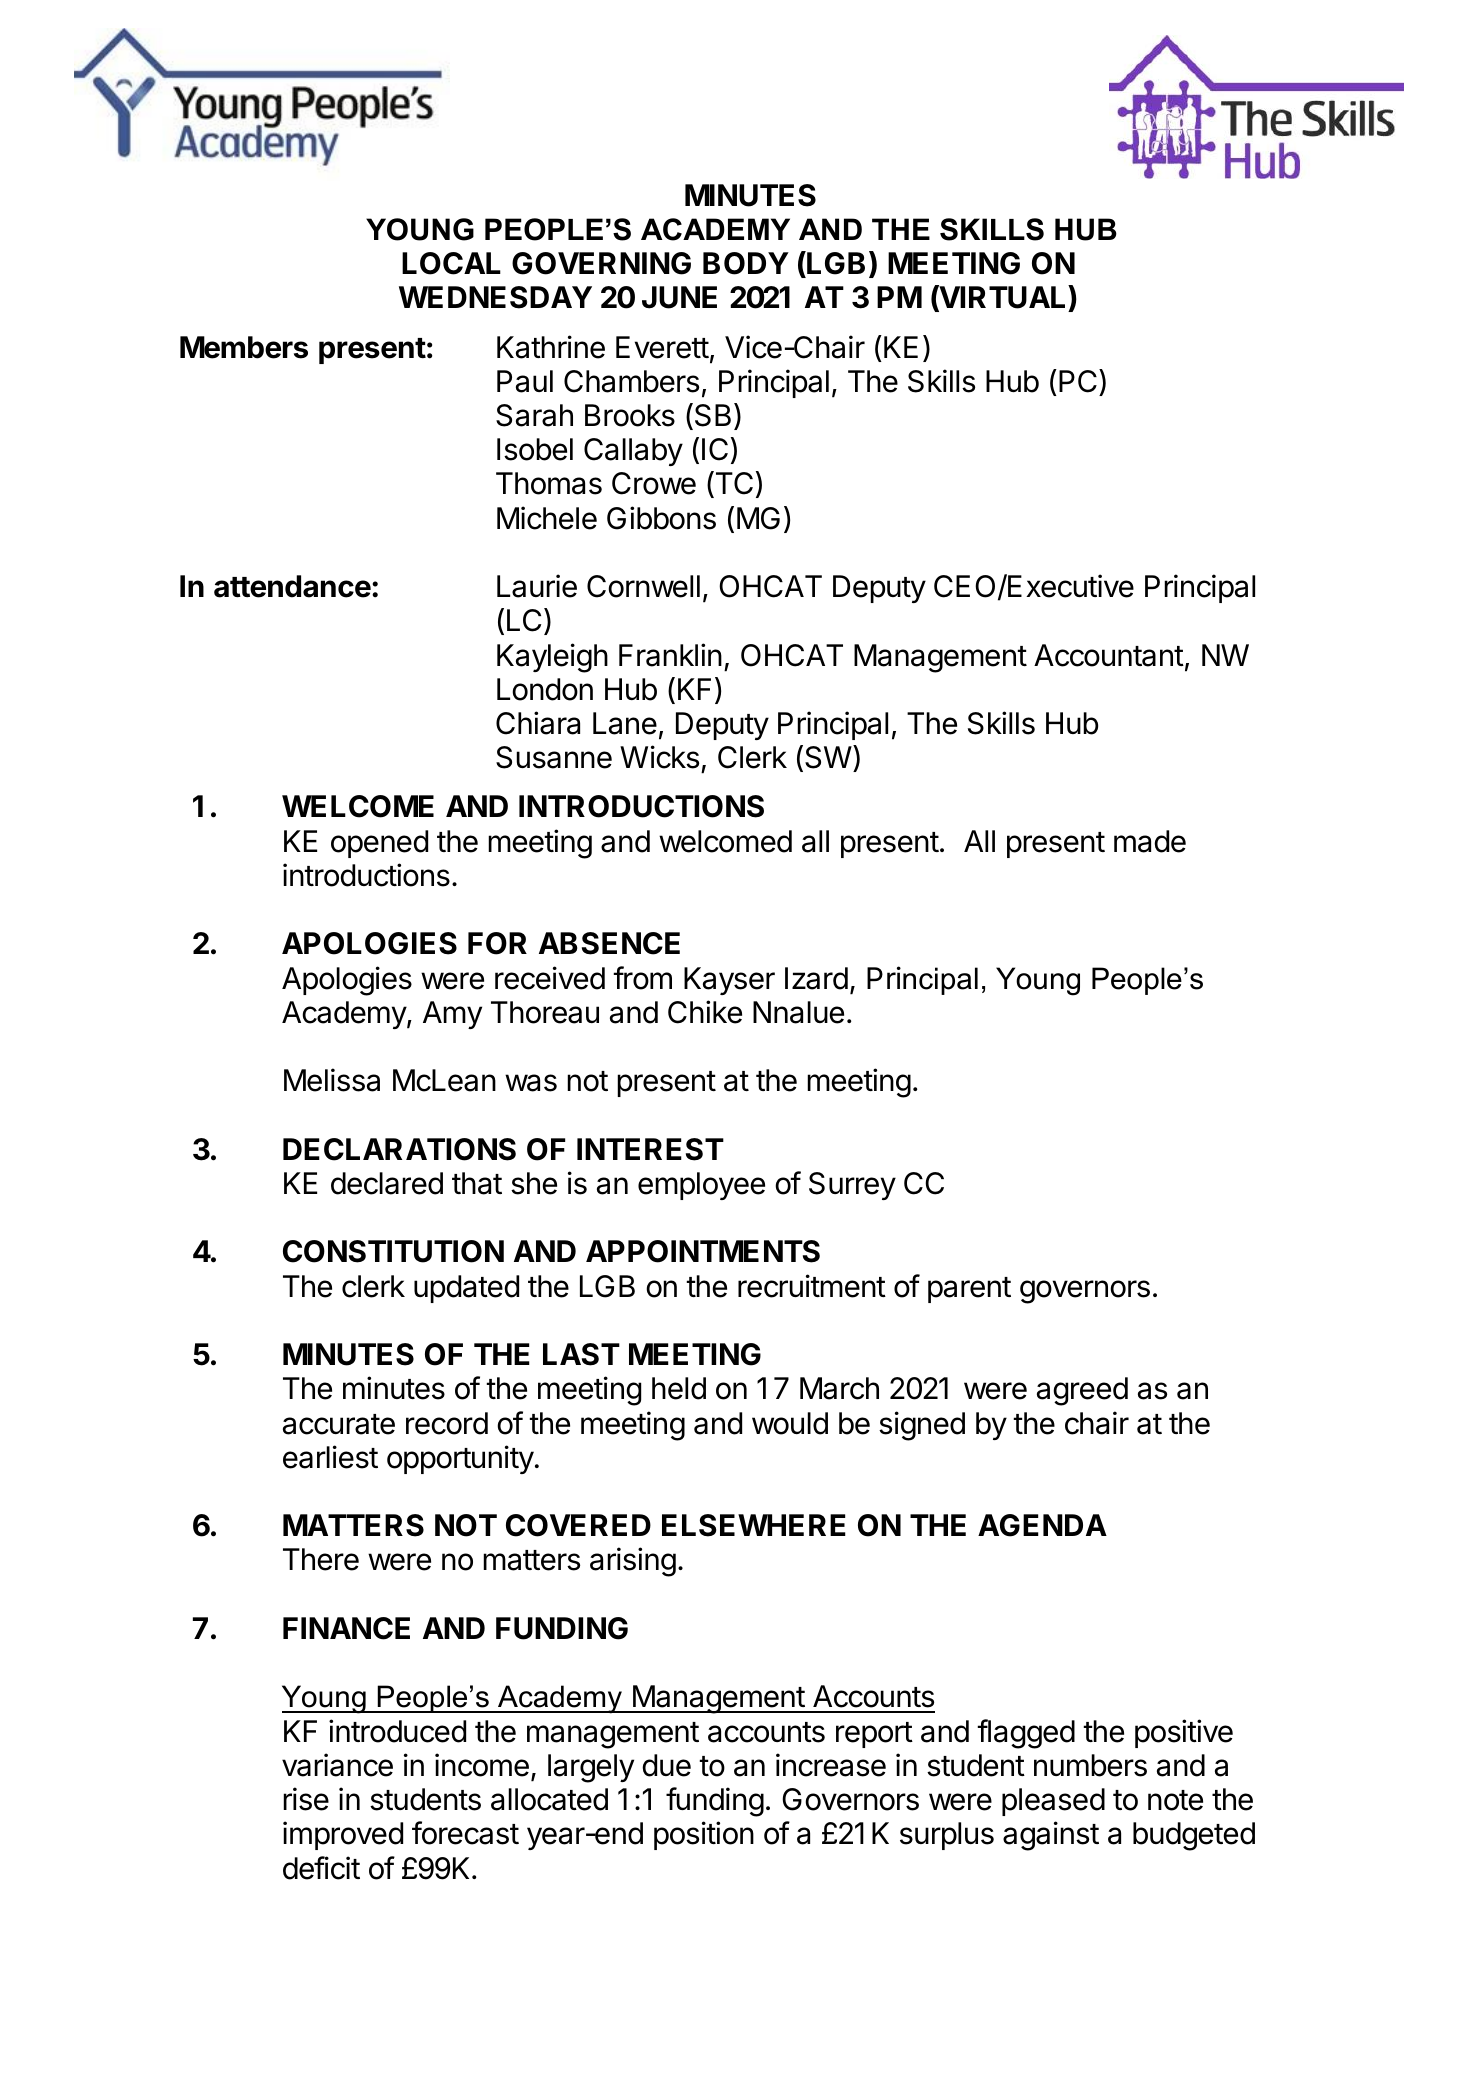 This screenshot has width=1476, height=2088. Describe the element at coordinates (1053, 1802) in the screenshot. I see `pleased` at that location.
